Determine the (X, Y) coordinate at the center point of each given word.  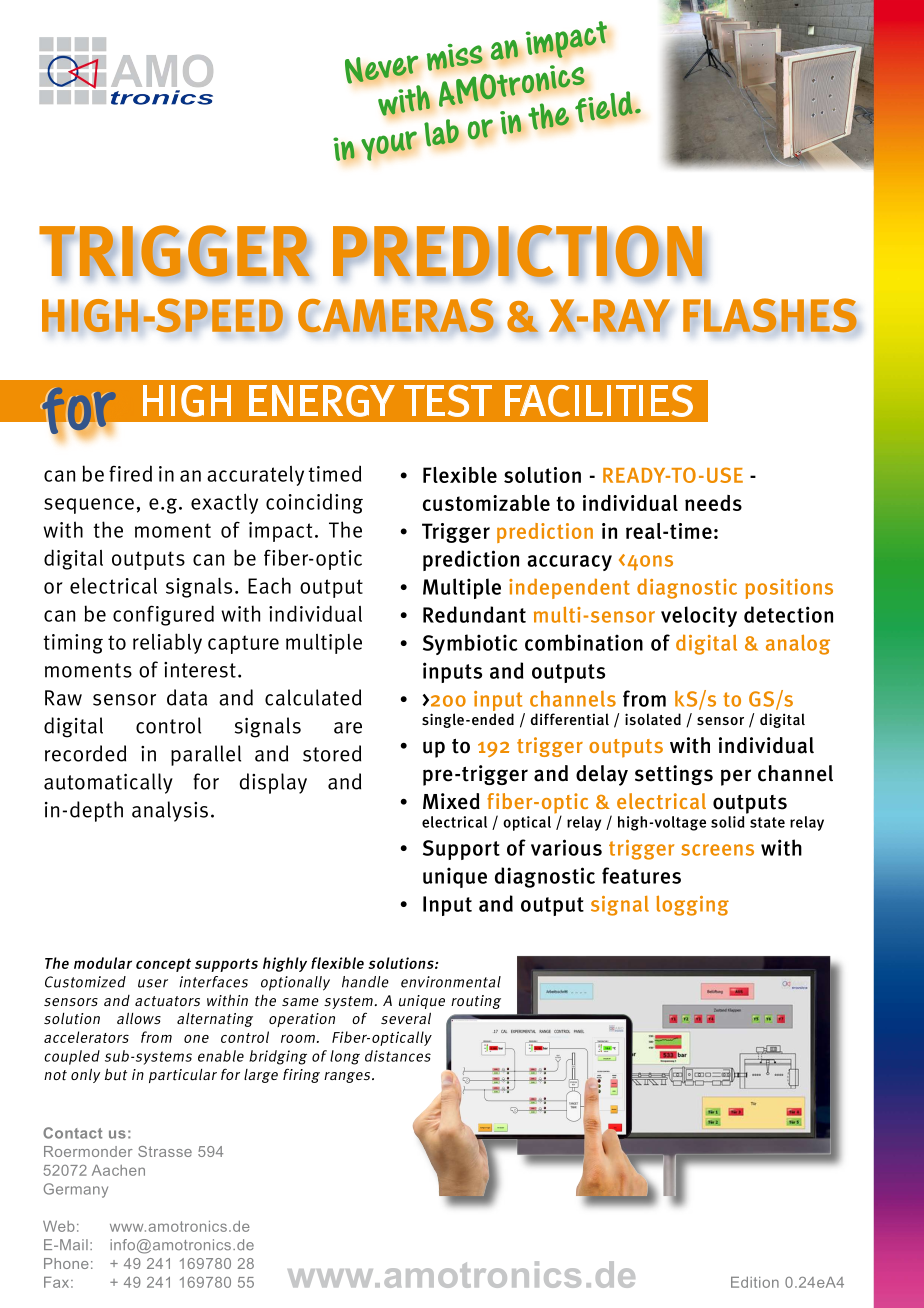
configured (163, 615)
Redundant (474, 614)
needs (713, 503)
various (566, 847)
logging (692, 905)
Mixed (451, 801)
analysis (170, 811)
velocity (699, 616)
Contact (72, 1133)
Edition (755, 1282)
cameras (397, 315)
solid (727, 822)
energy (322, 401)
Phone (66, 1263)
